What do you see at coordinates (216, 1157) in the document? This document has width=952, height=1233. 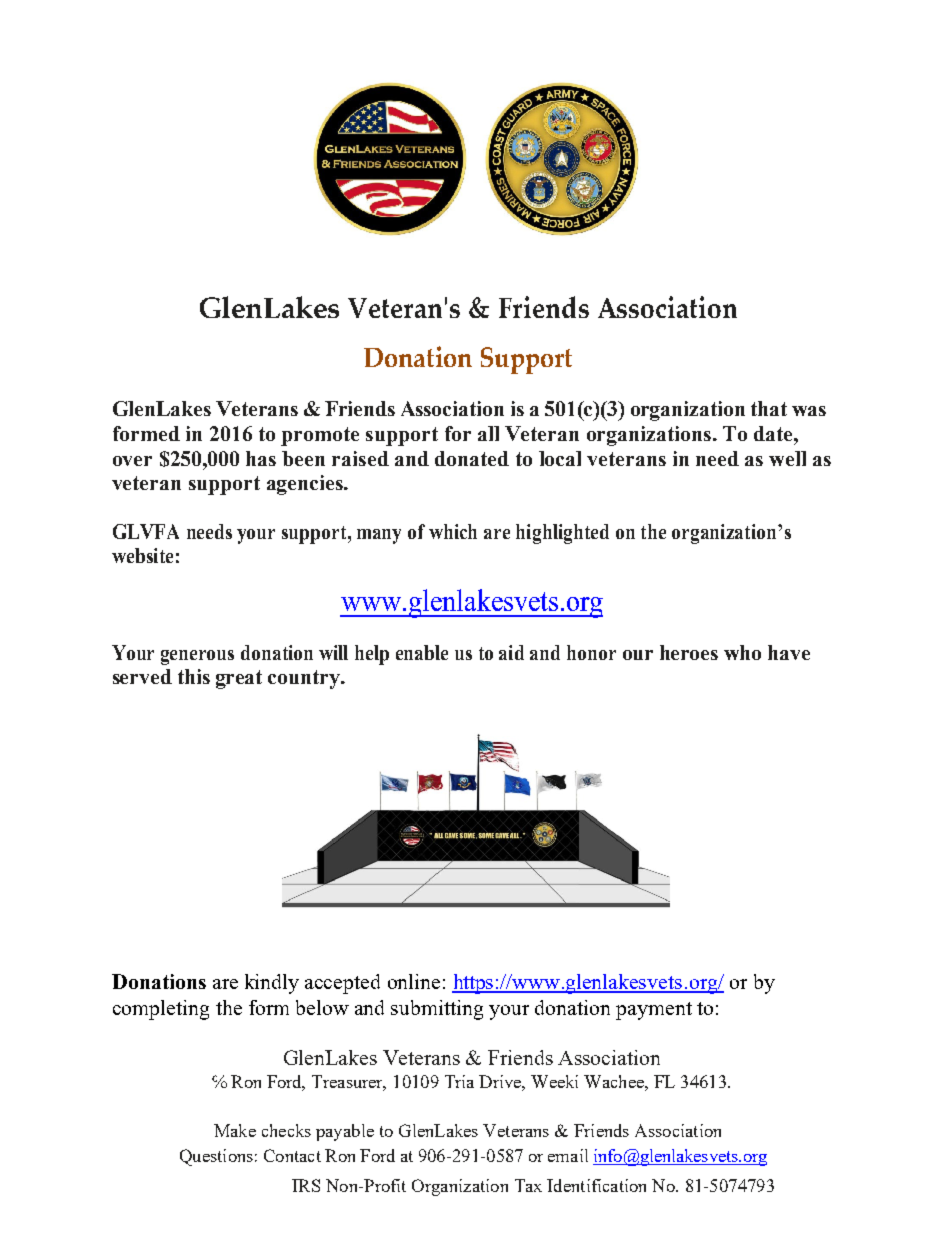 I see `Questions` at bounding box center [216, 1157].
